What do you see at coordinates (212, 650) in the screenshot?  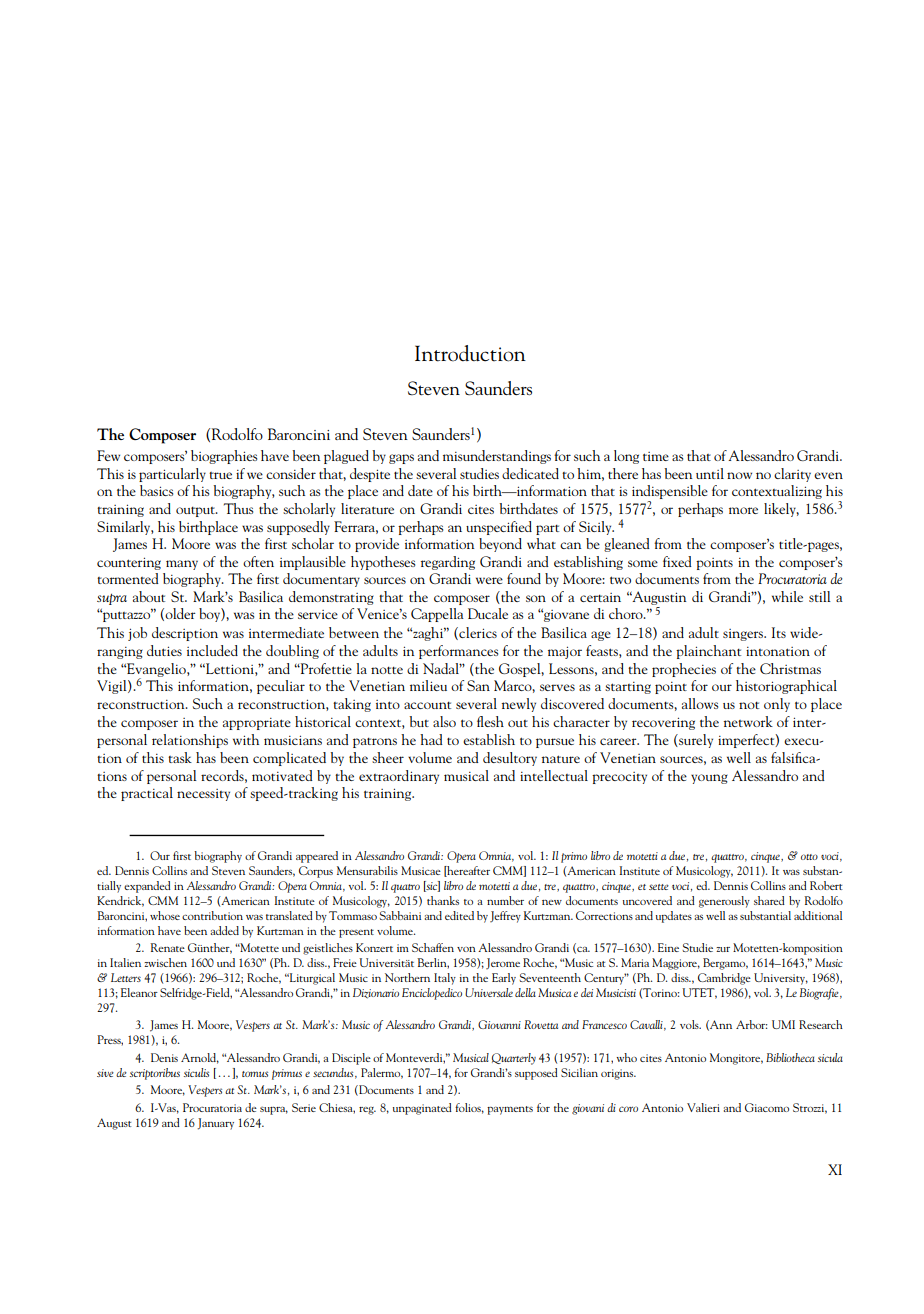 I see `included` at bounding box center [212, 650].
